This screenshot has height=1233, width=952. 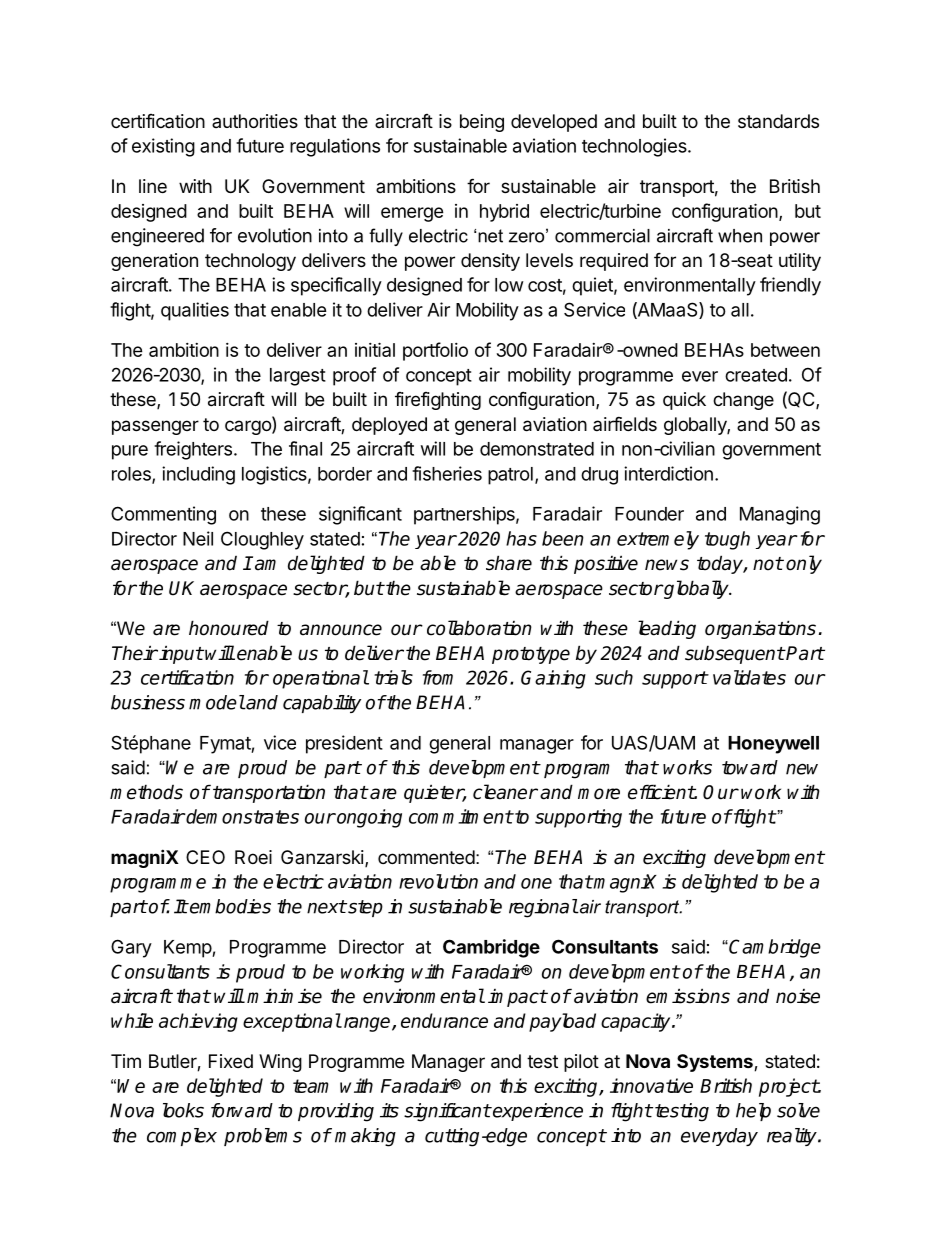 What do you see at coordinates (479, 628) in the screenshot?
I see `collaboration` at bounding box center [479, 628].
